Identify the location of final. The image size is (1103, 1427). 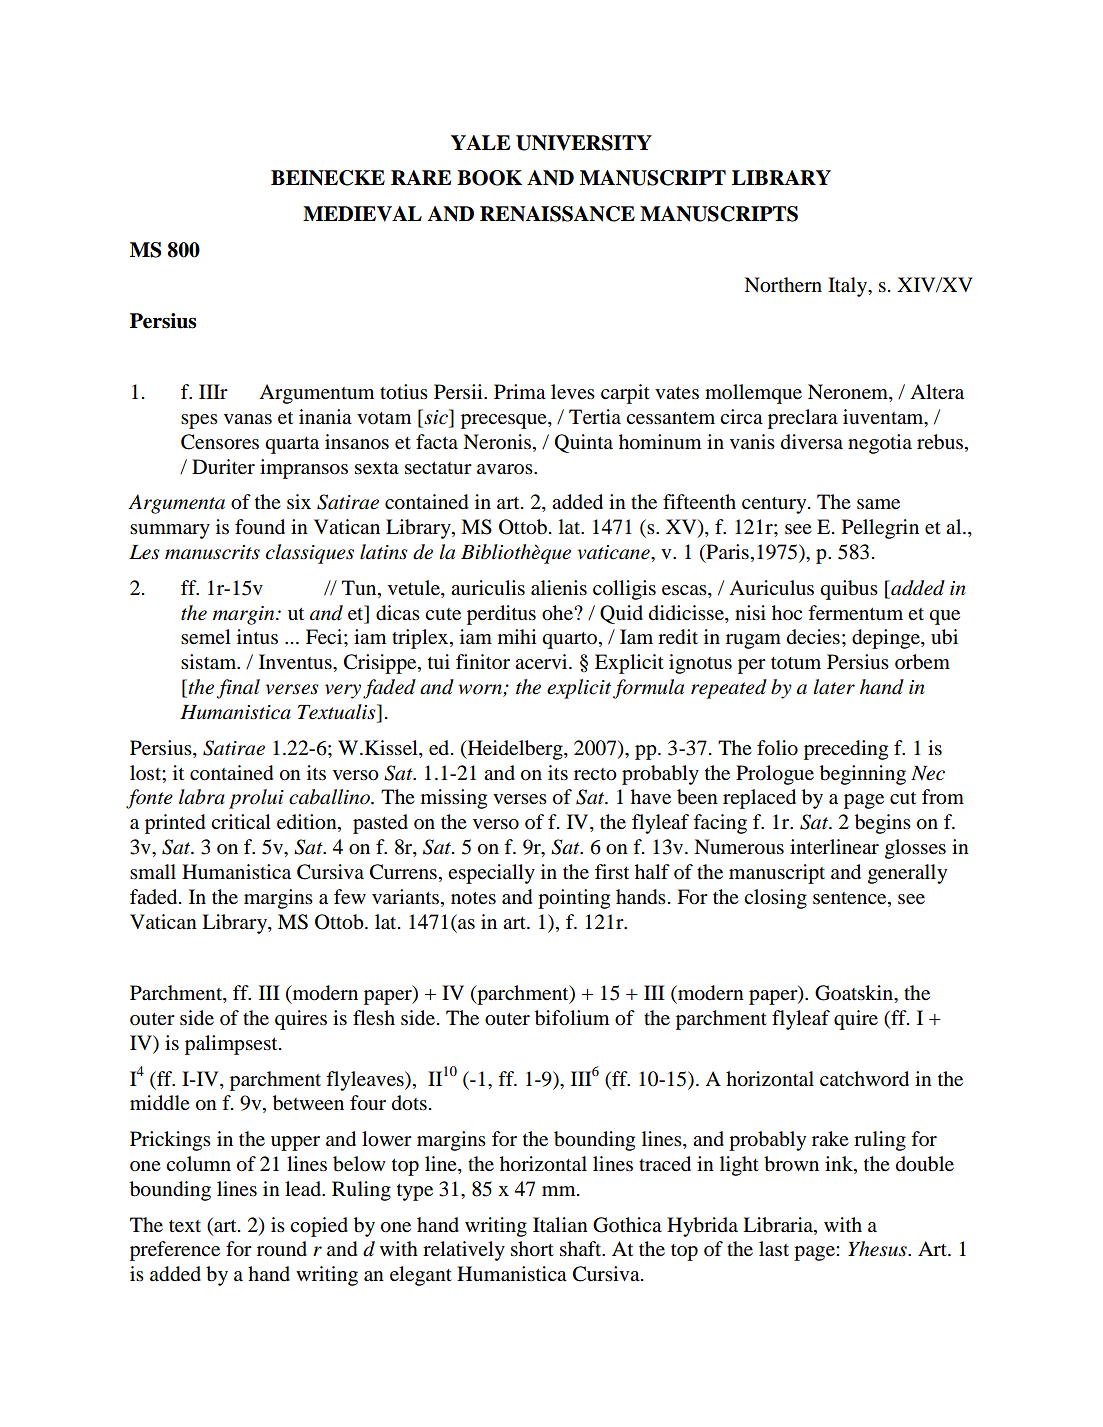
(238, 689).
